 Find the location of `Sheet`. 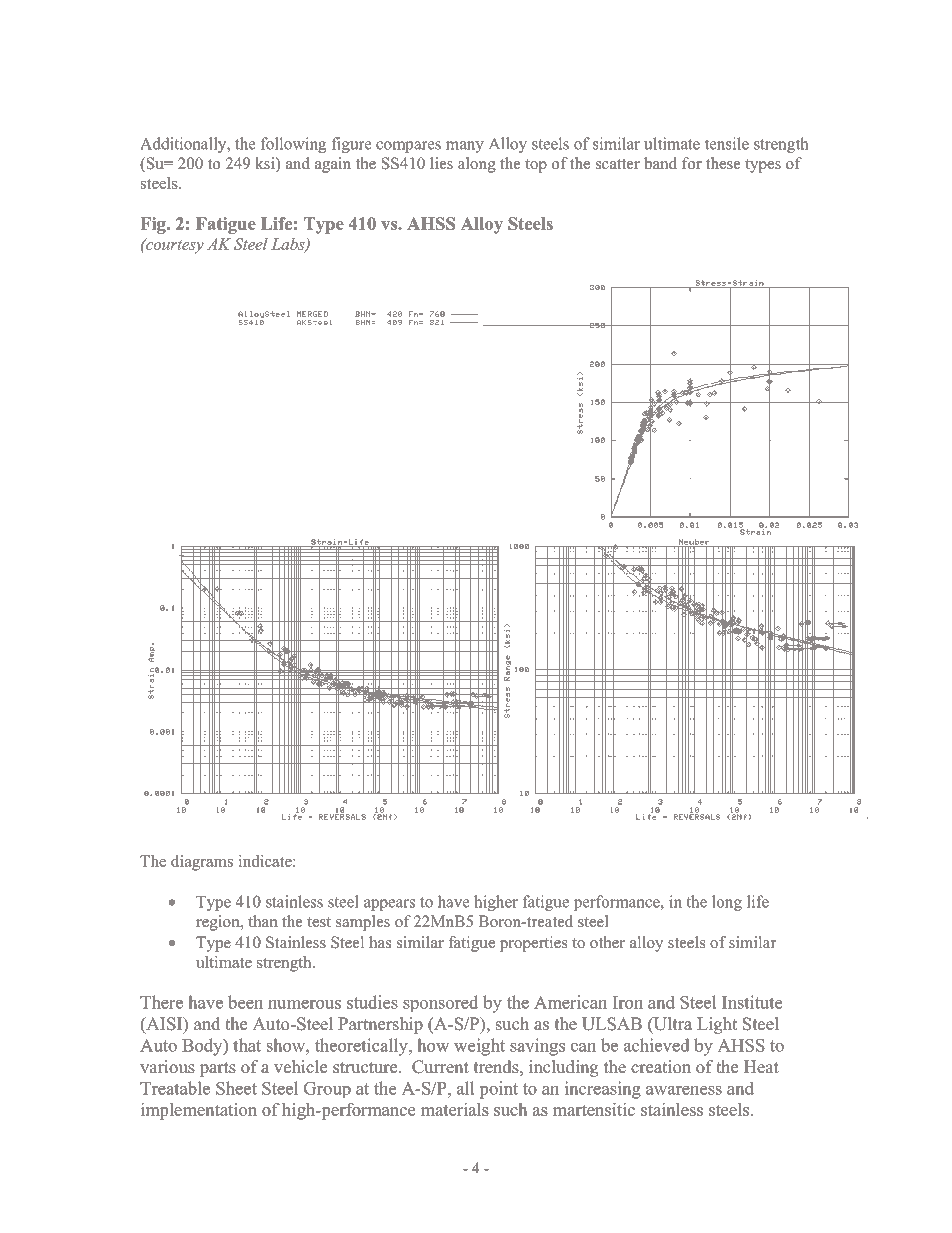

Sheet is located at coordinates (236, 1088).
